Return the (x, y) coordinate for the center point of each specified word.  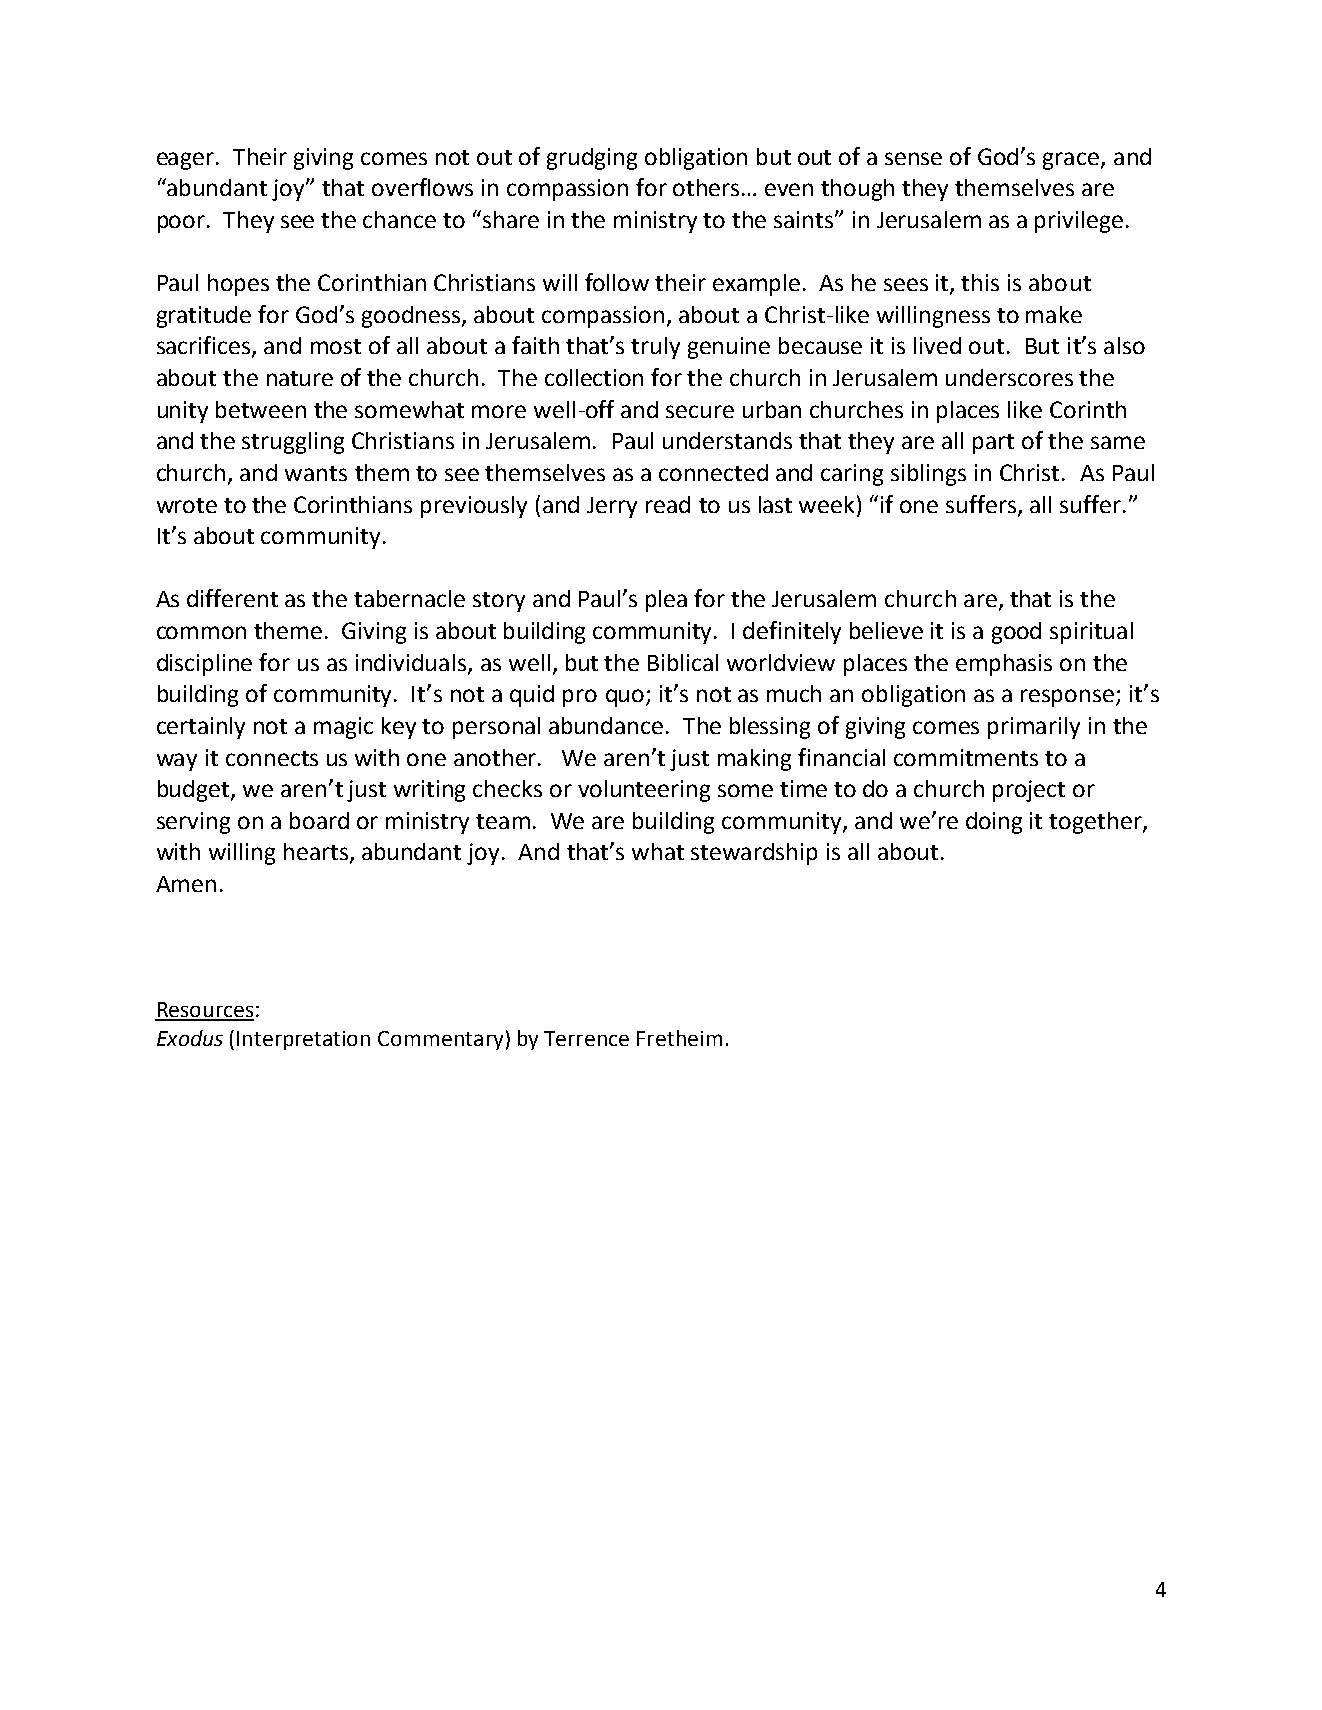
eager (187, 161)
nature (300, 378)
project (1029, 791)
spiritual (1091, 633)
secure (700, 411)
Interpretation (303, 1040)
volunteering (644, 791)
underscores (1009, 377)
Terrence (586, 1038)
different (232, 598)
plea (666, 601)
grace (1072, 161)
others (708, 187)
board (319, 820)
